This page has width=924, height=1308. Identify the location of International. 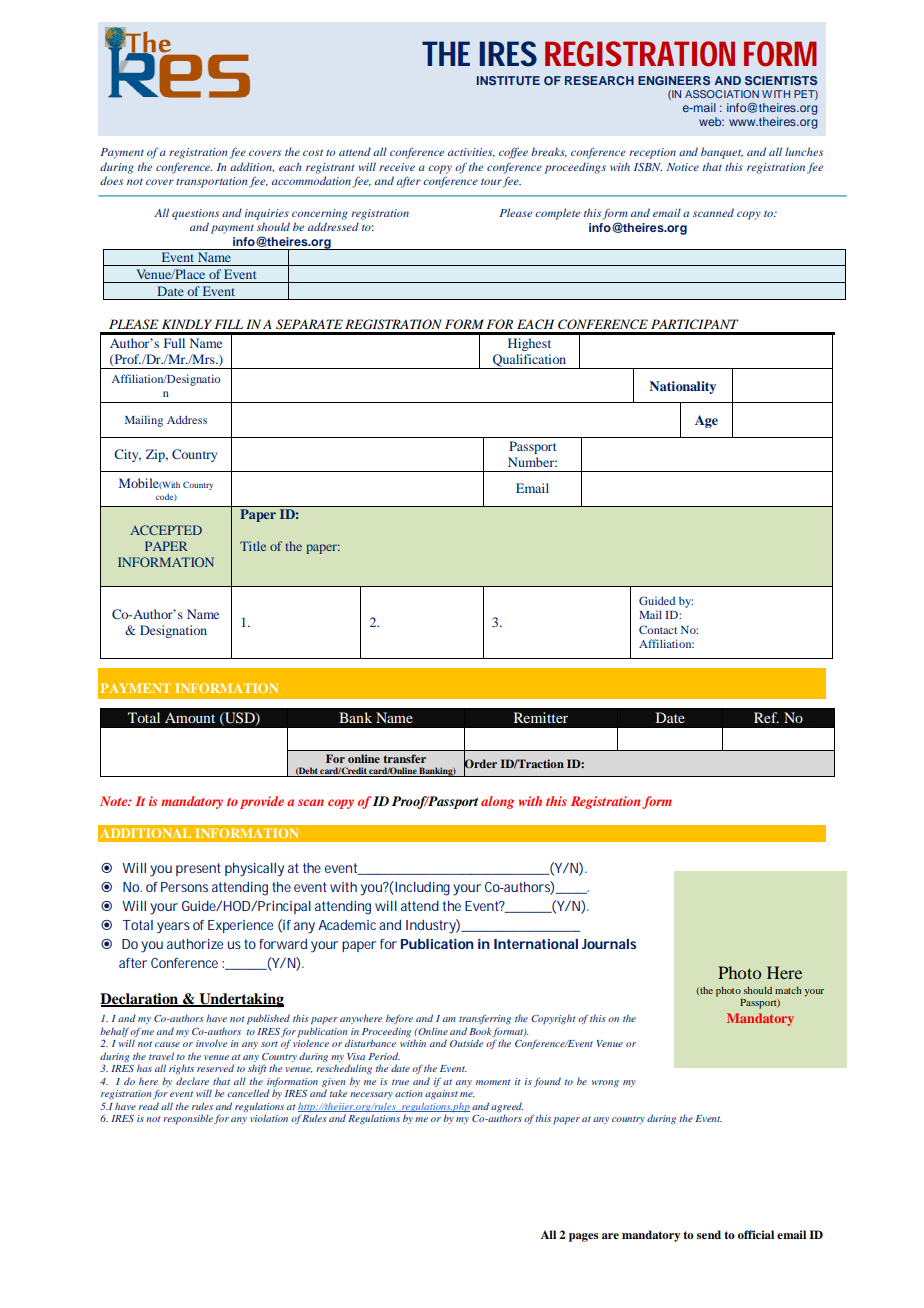
(536, 944).
